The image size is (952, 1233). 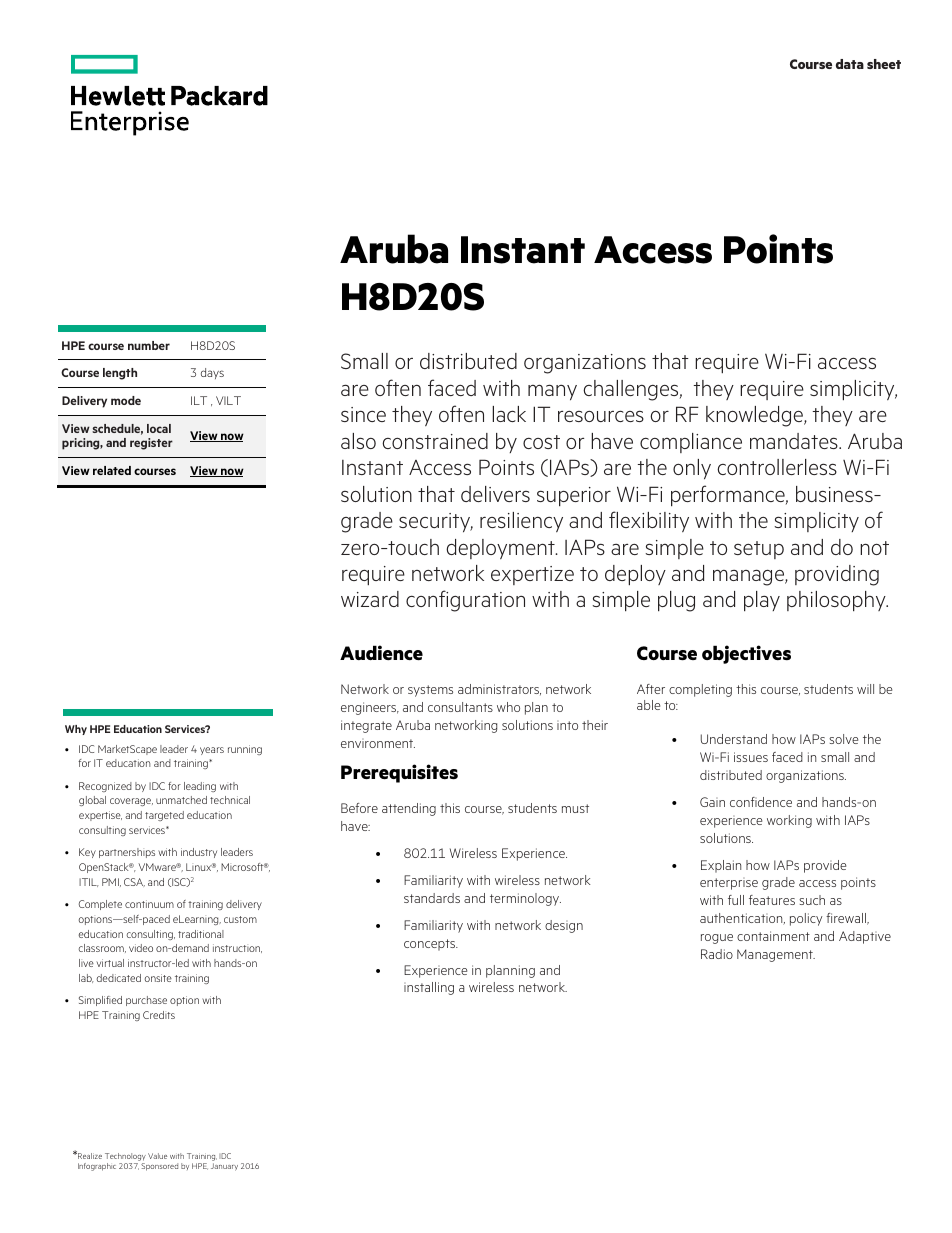 I want to click on lack, so click(x=509, y=414).
